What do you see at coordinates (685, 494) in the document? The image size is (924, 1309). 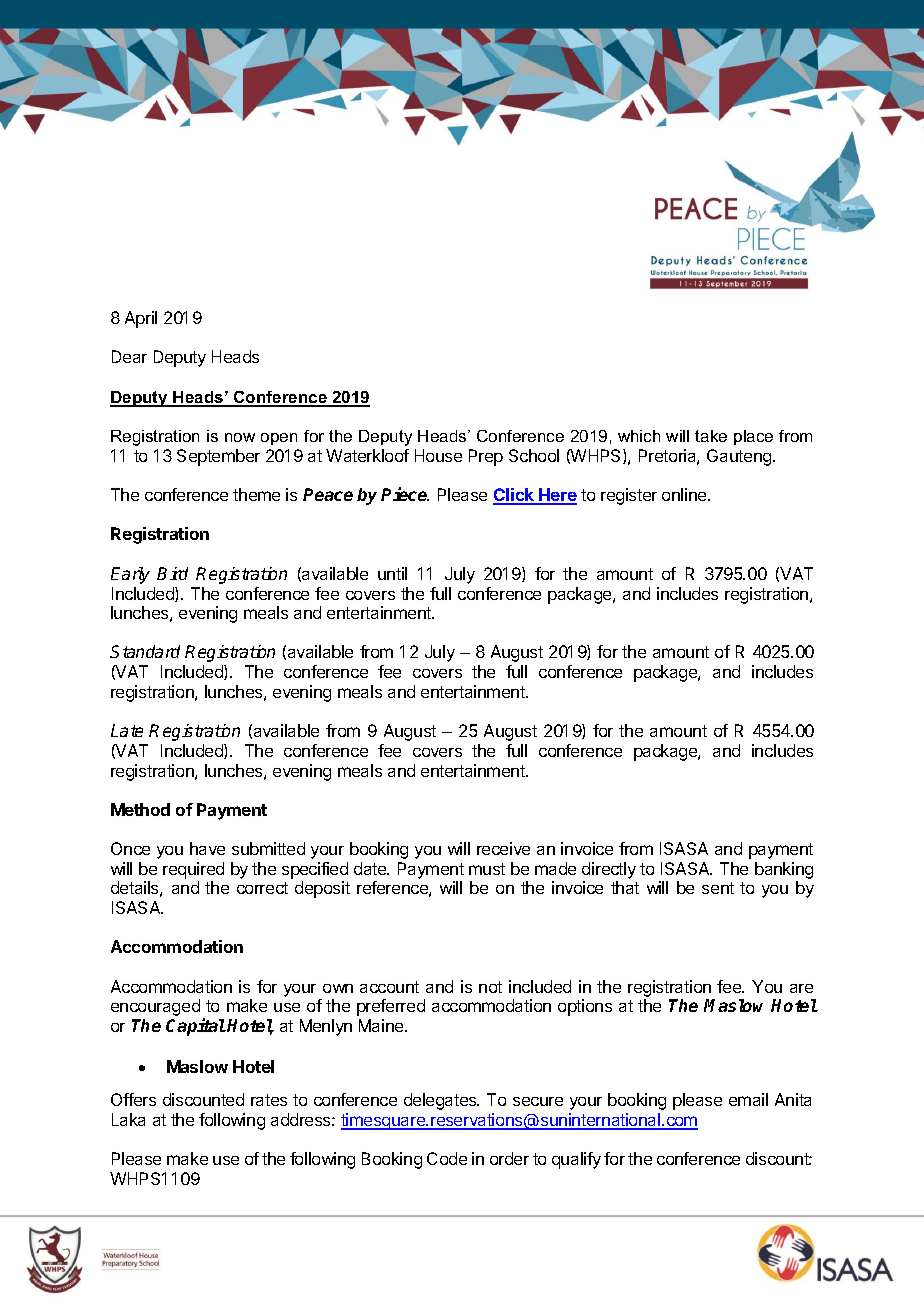 I see `online` at bounding box center [685, 494].
